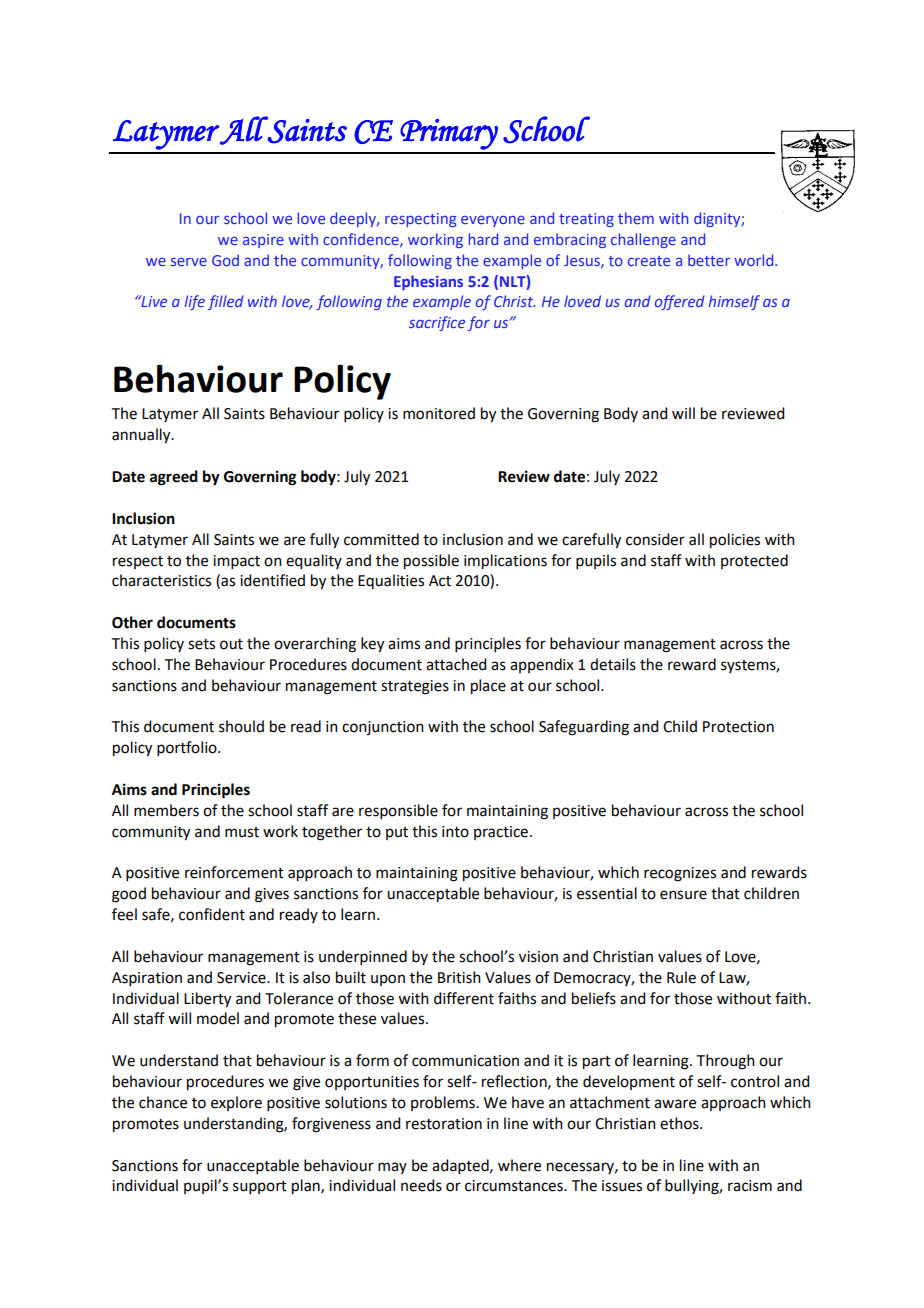 This page has width=924, height=1308. Describe the element at coordinates (189, 261) in the page. I see `serve` at that location.
